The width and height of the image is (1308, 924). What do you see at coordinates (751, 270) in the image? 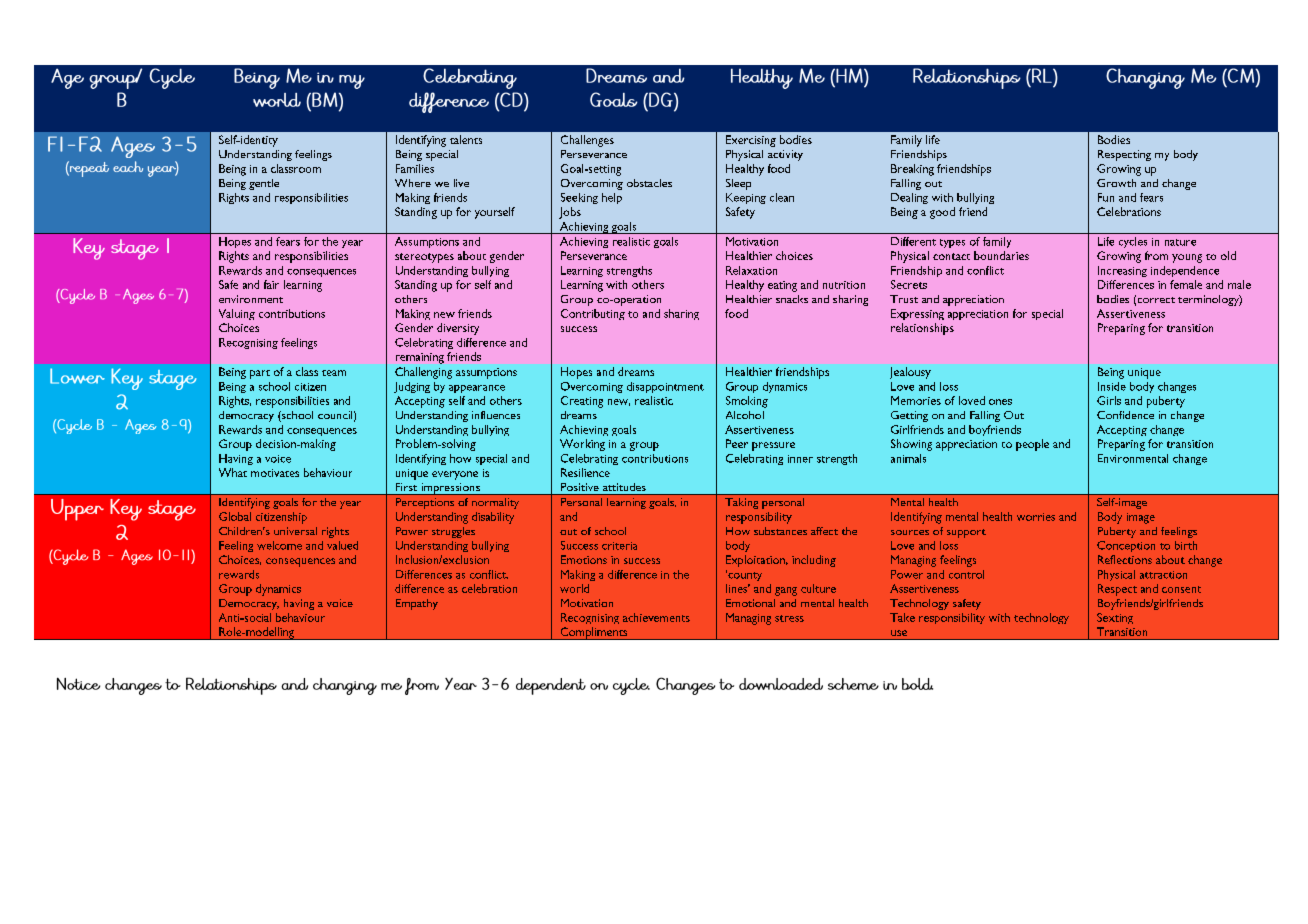
I see `Relaxation` at bounding box center [751, 270].
